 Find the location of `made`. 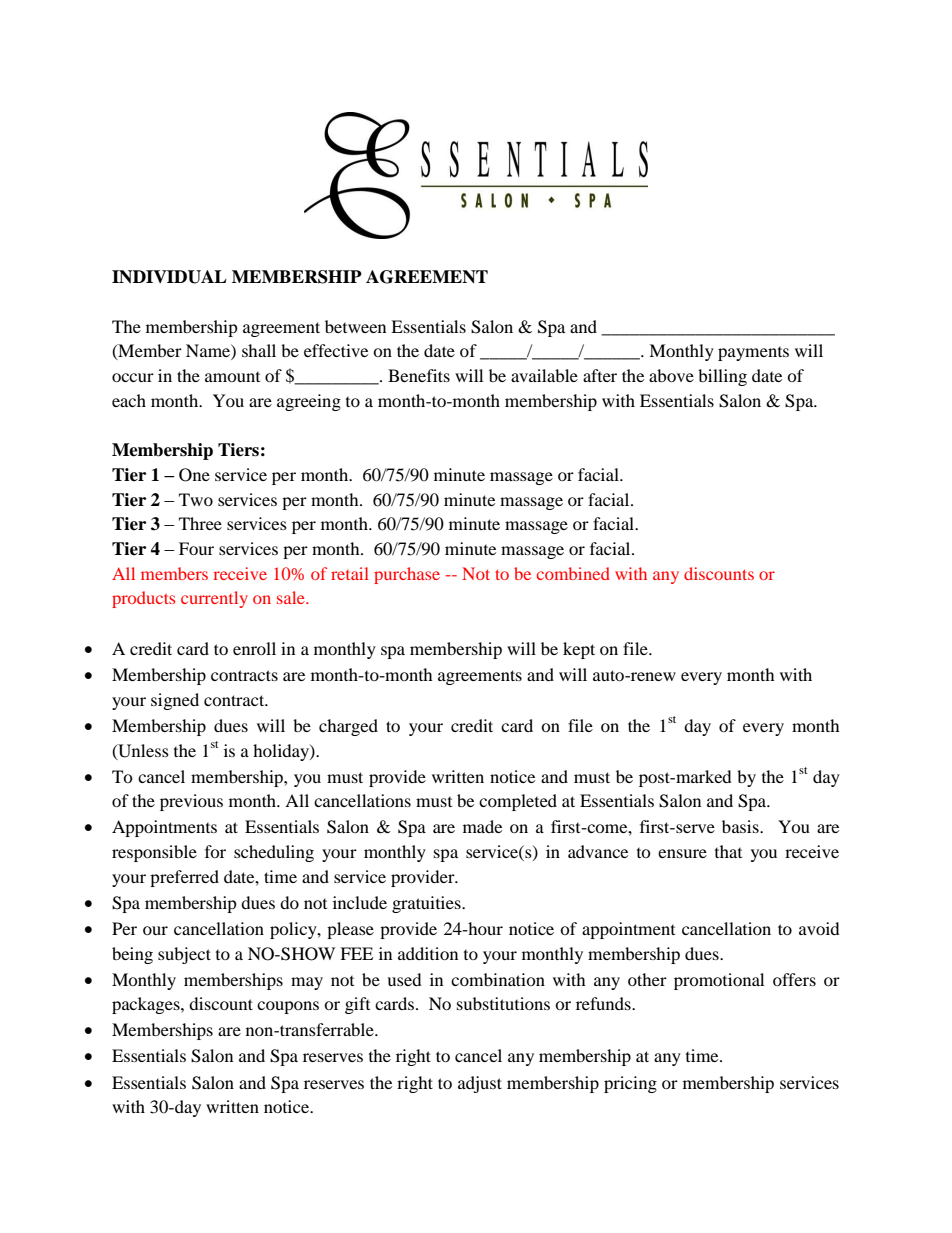

made is located at coordinates (482, 826).
